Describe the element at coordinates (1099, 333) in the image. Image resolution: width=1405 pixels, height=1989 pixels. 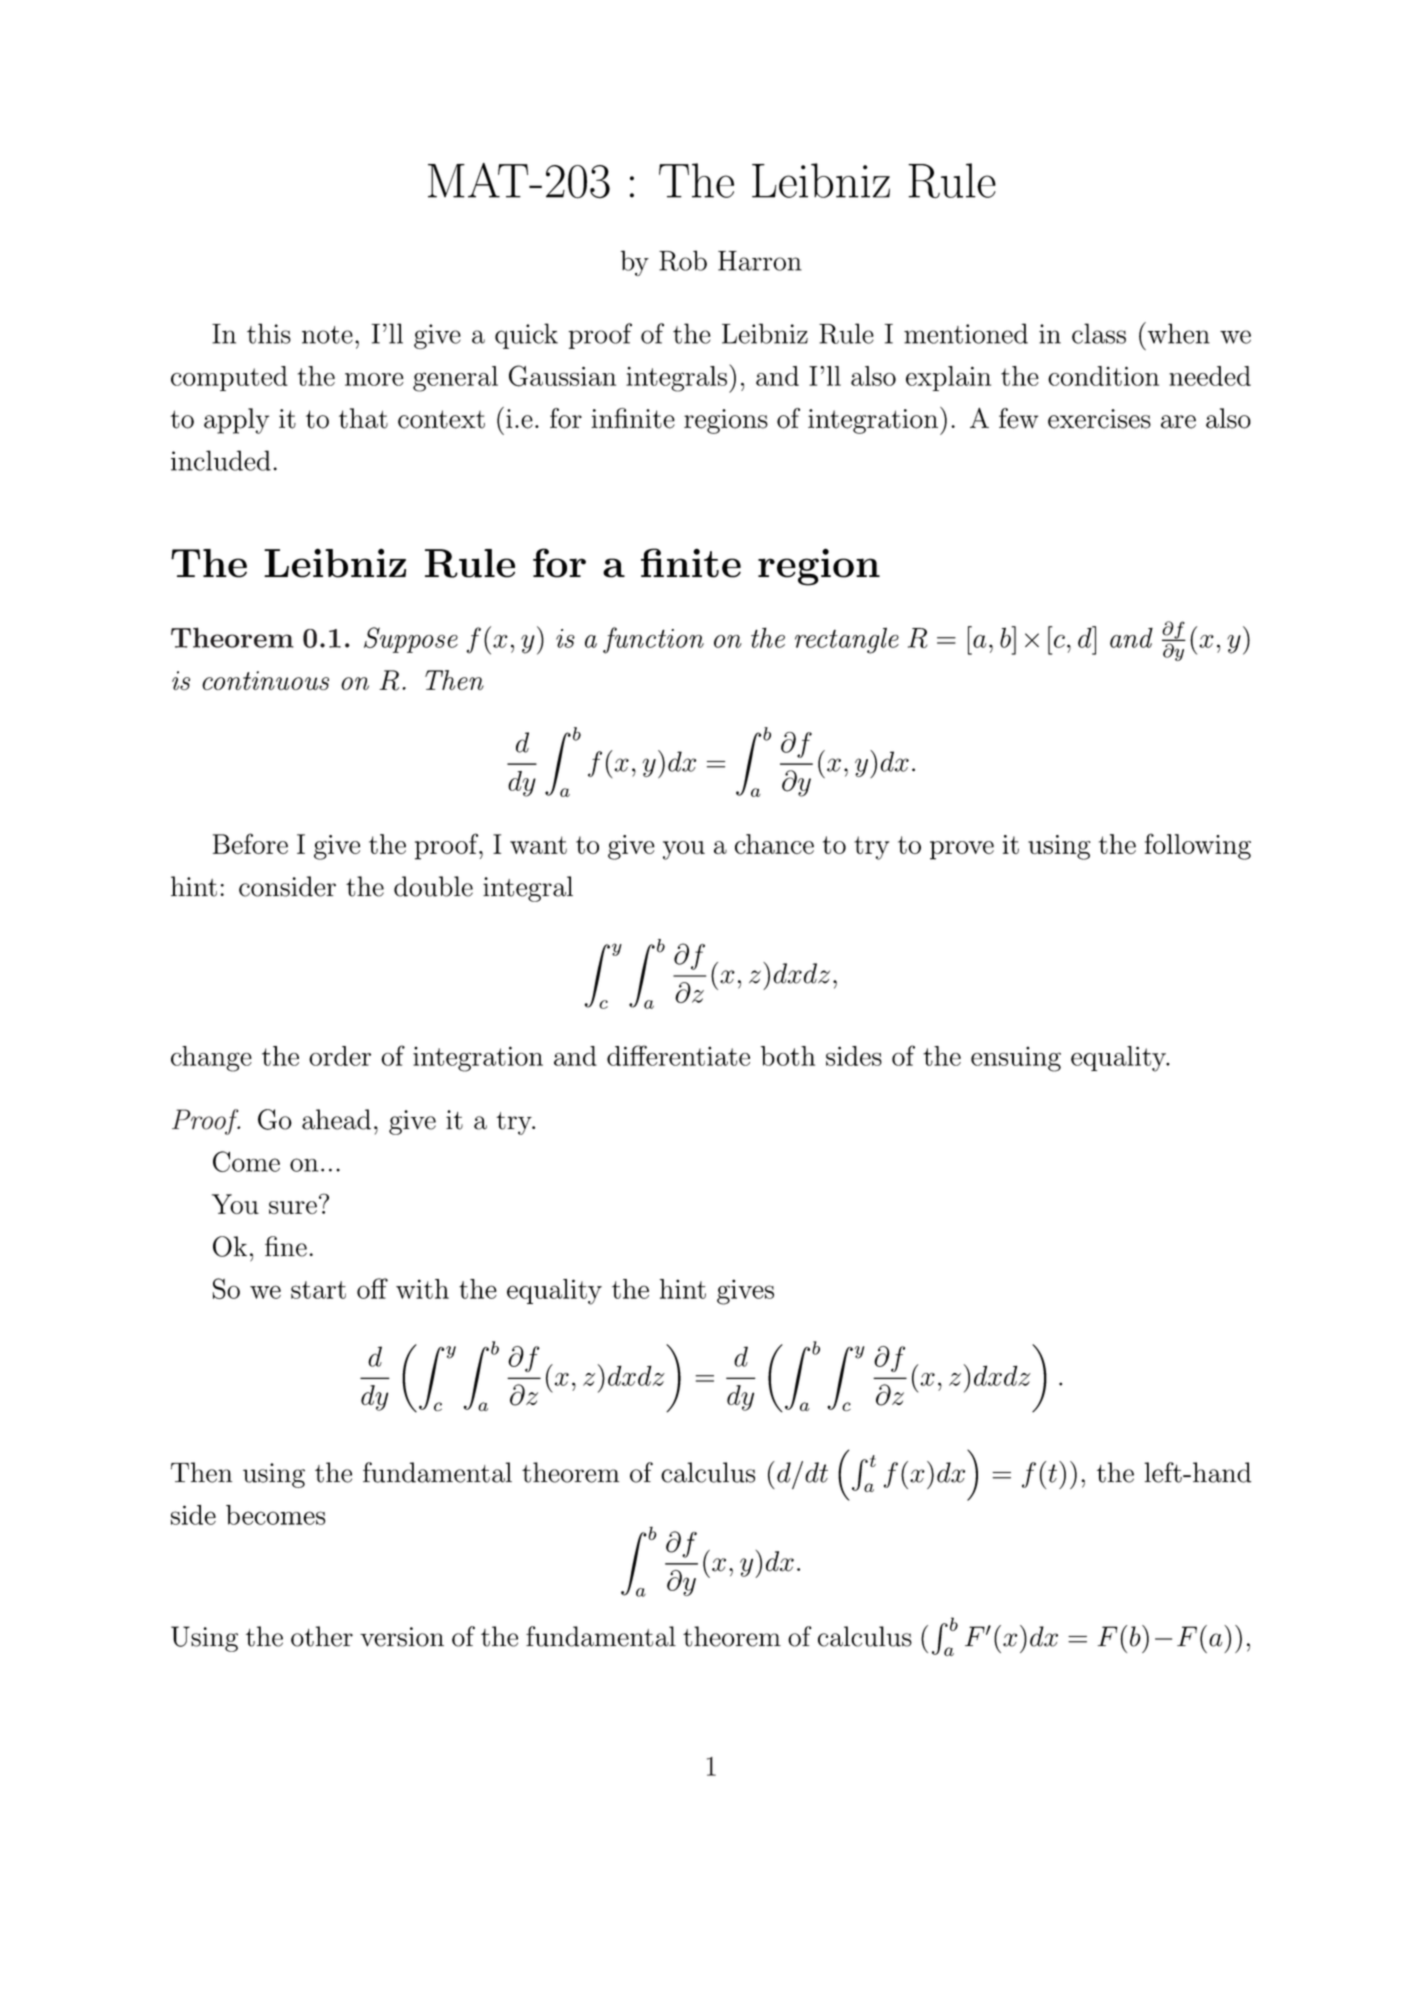
I see `class` at that location.
